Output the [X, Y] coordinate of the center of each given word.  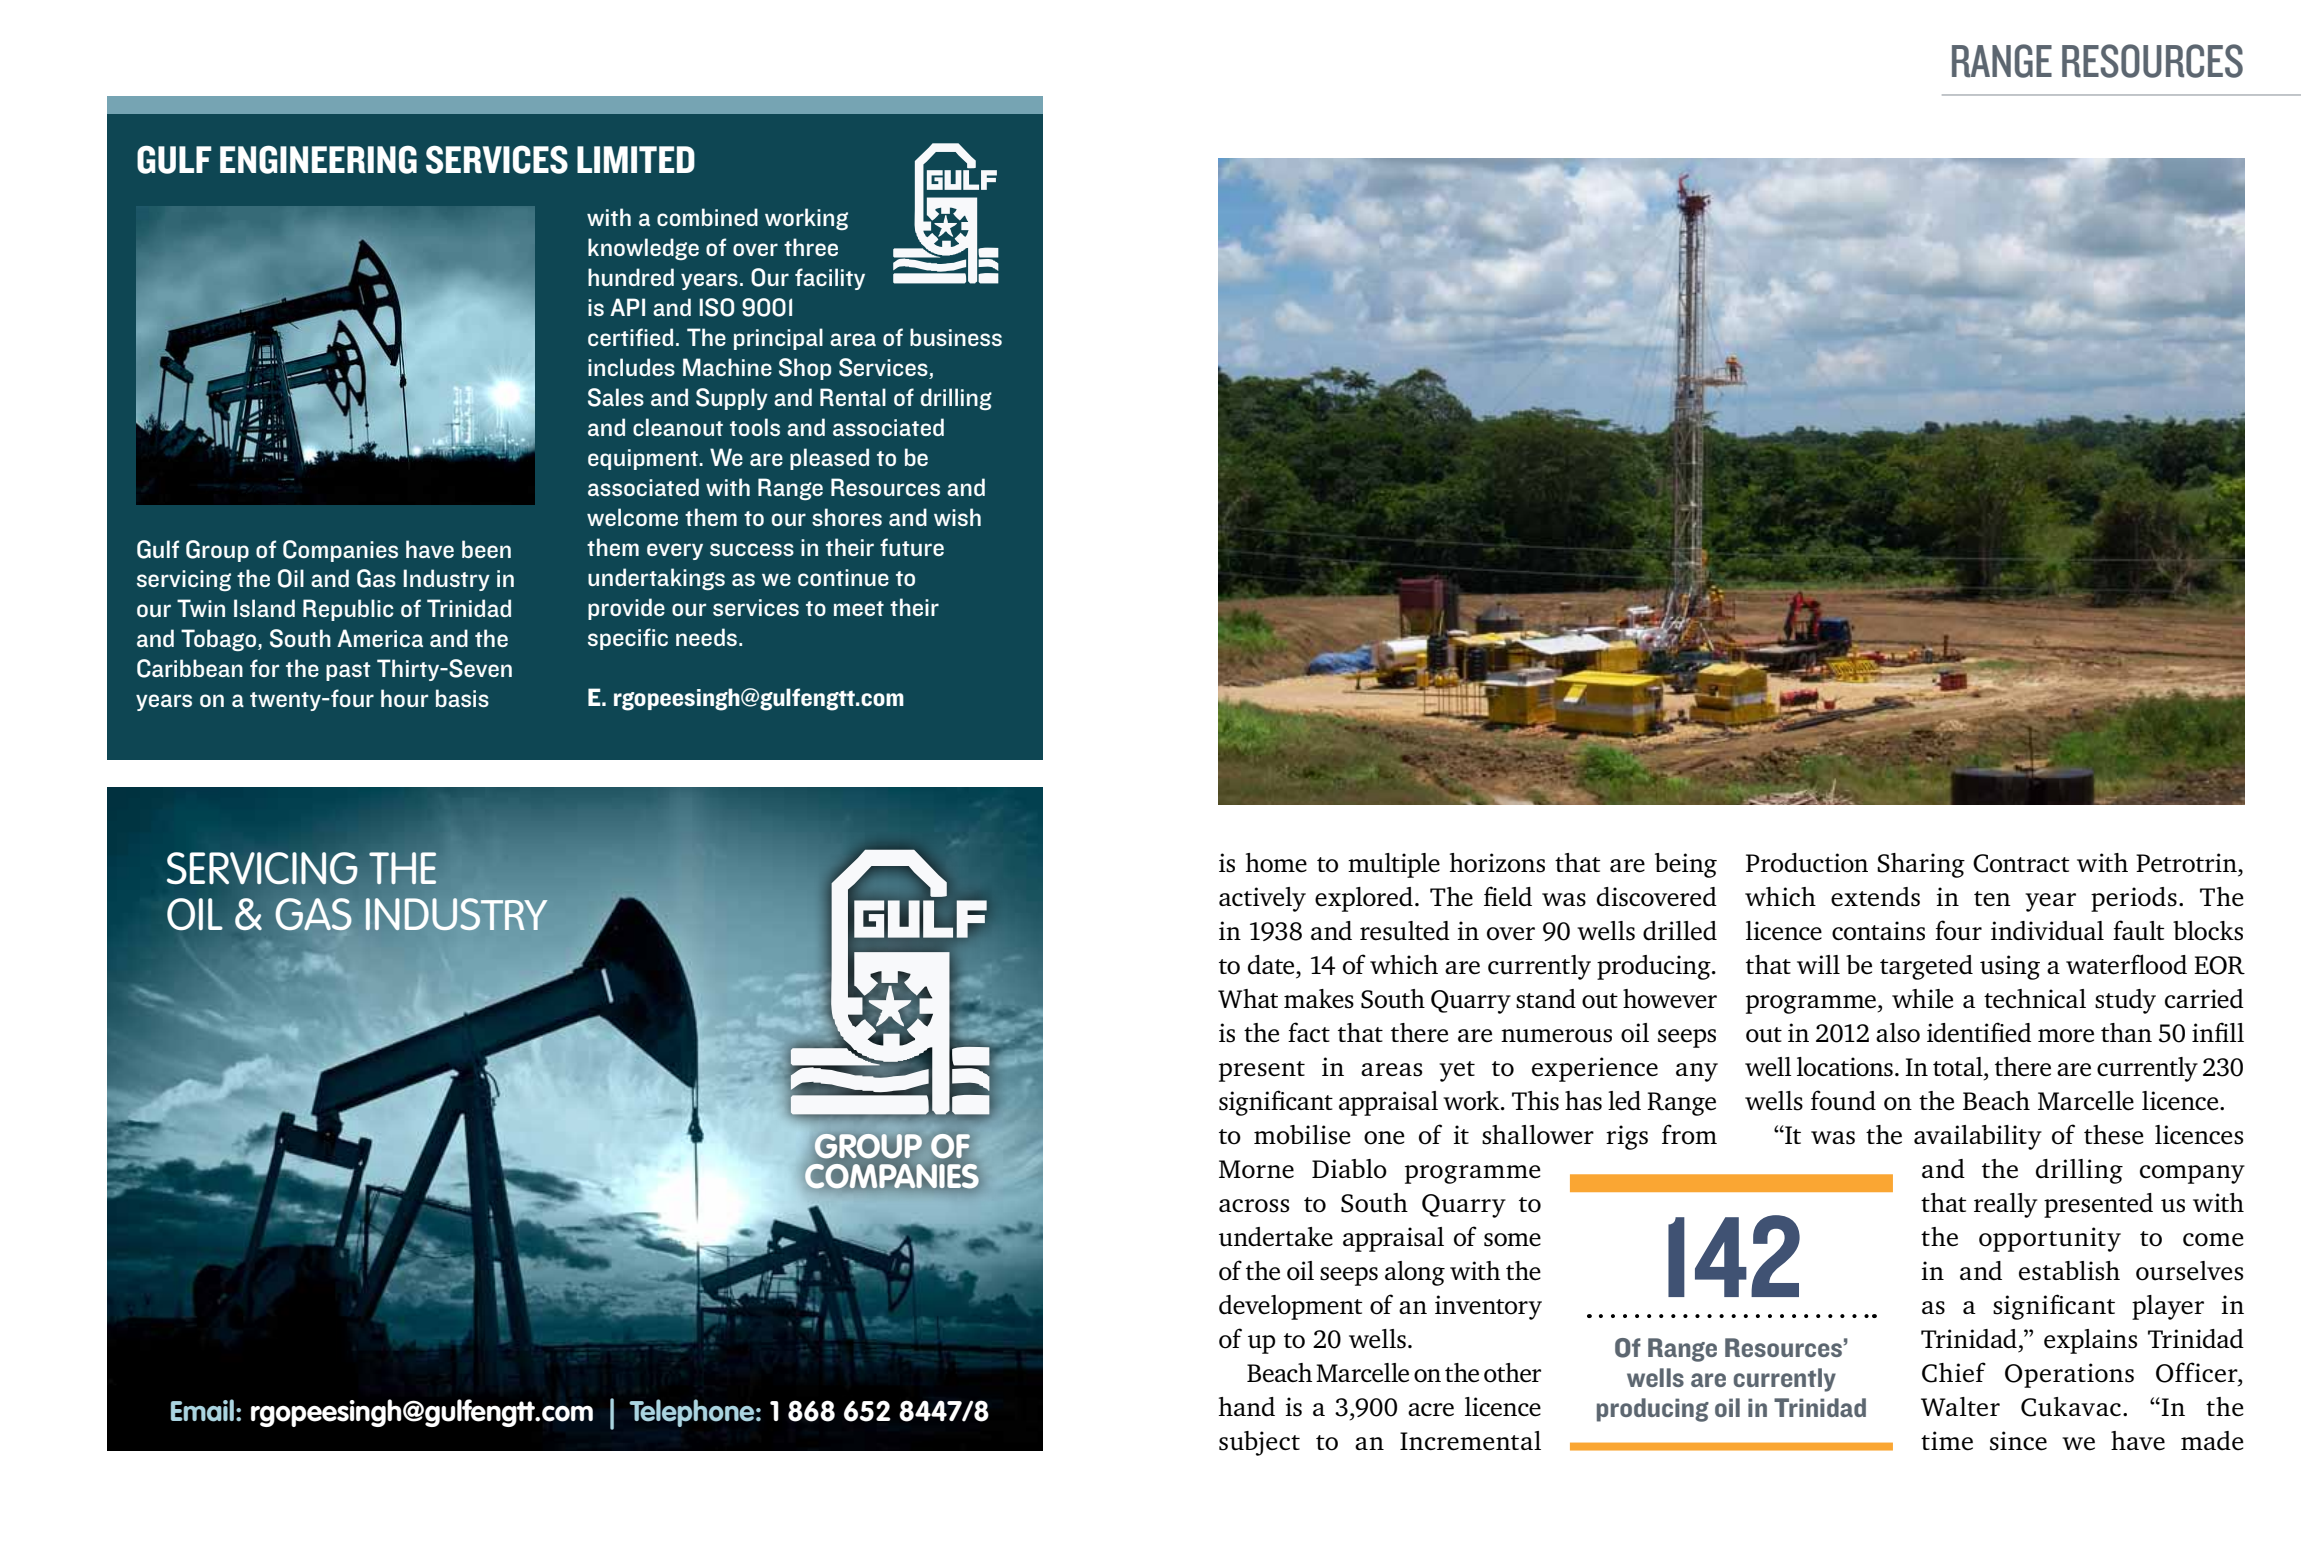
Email [202, 1410]
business [956, 337]
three [811, 247]
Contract [2021, 863]
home [1276, 863]
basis [462, 698]
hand [1247, 1407]
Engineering [318, 159]
